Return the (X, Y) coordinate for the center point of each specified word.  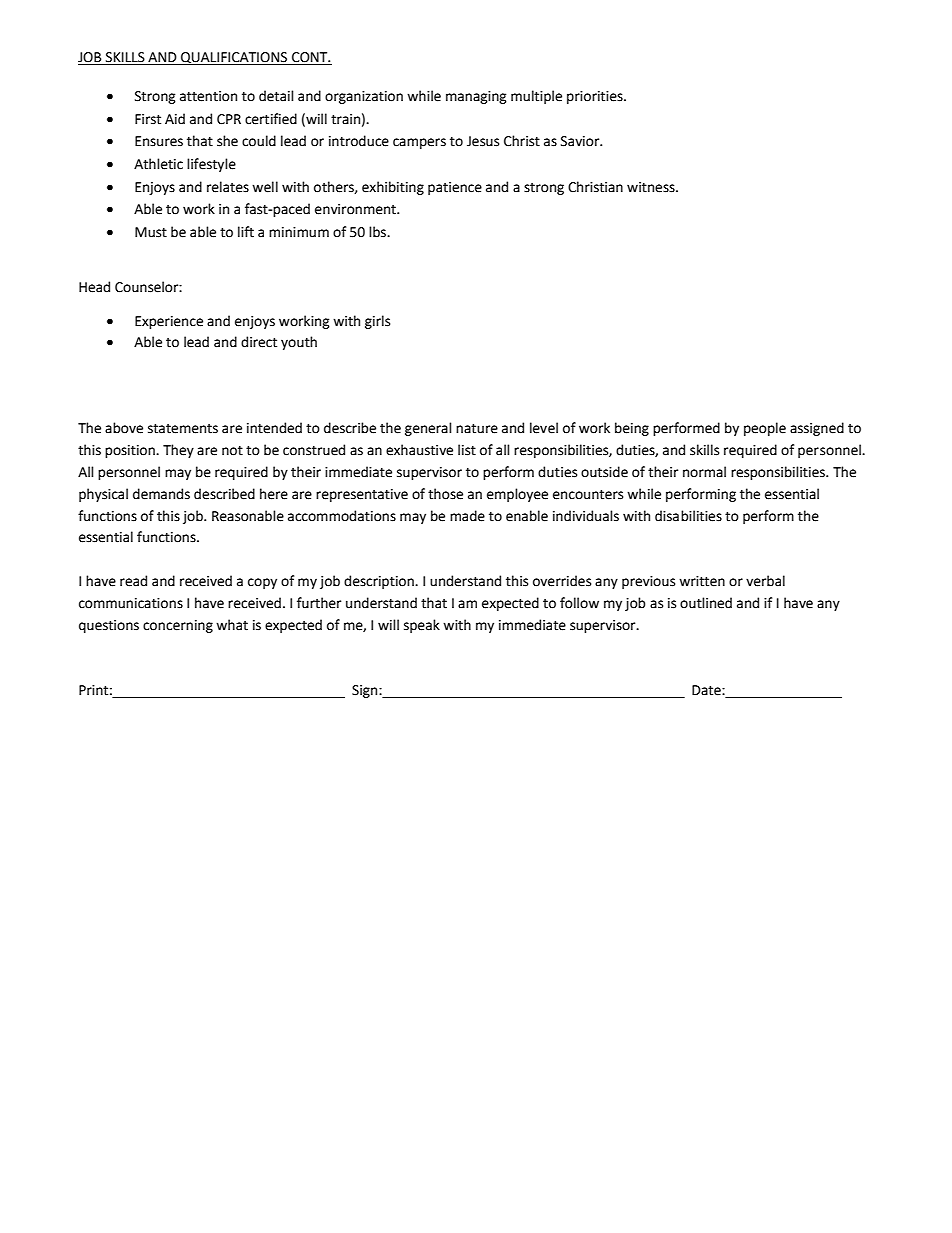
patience (455, 188)
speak (422, 626)
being (632, 429)
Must (151, 232)
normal (704, 472)
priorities (596, 97)
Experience (169, 322)
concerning (178, 626)
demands (161, 494)
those (445, 494)
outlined (706, 603)
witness (652, 187)
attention (208, 96)
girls (377, 322)
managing (476, 97)
